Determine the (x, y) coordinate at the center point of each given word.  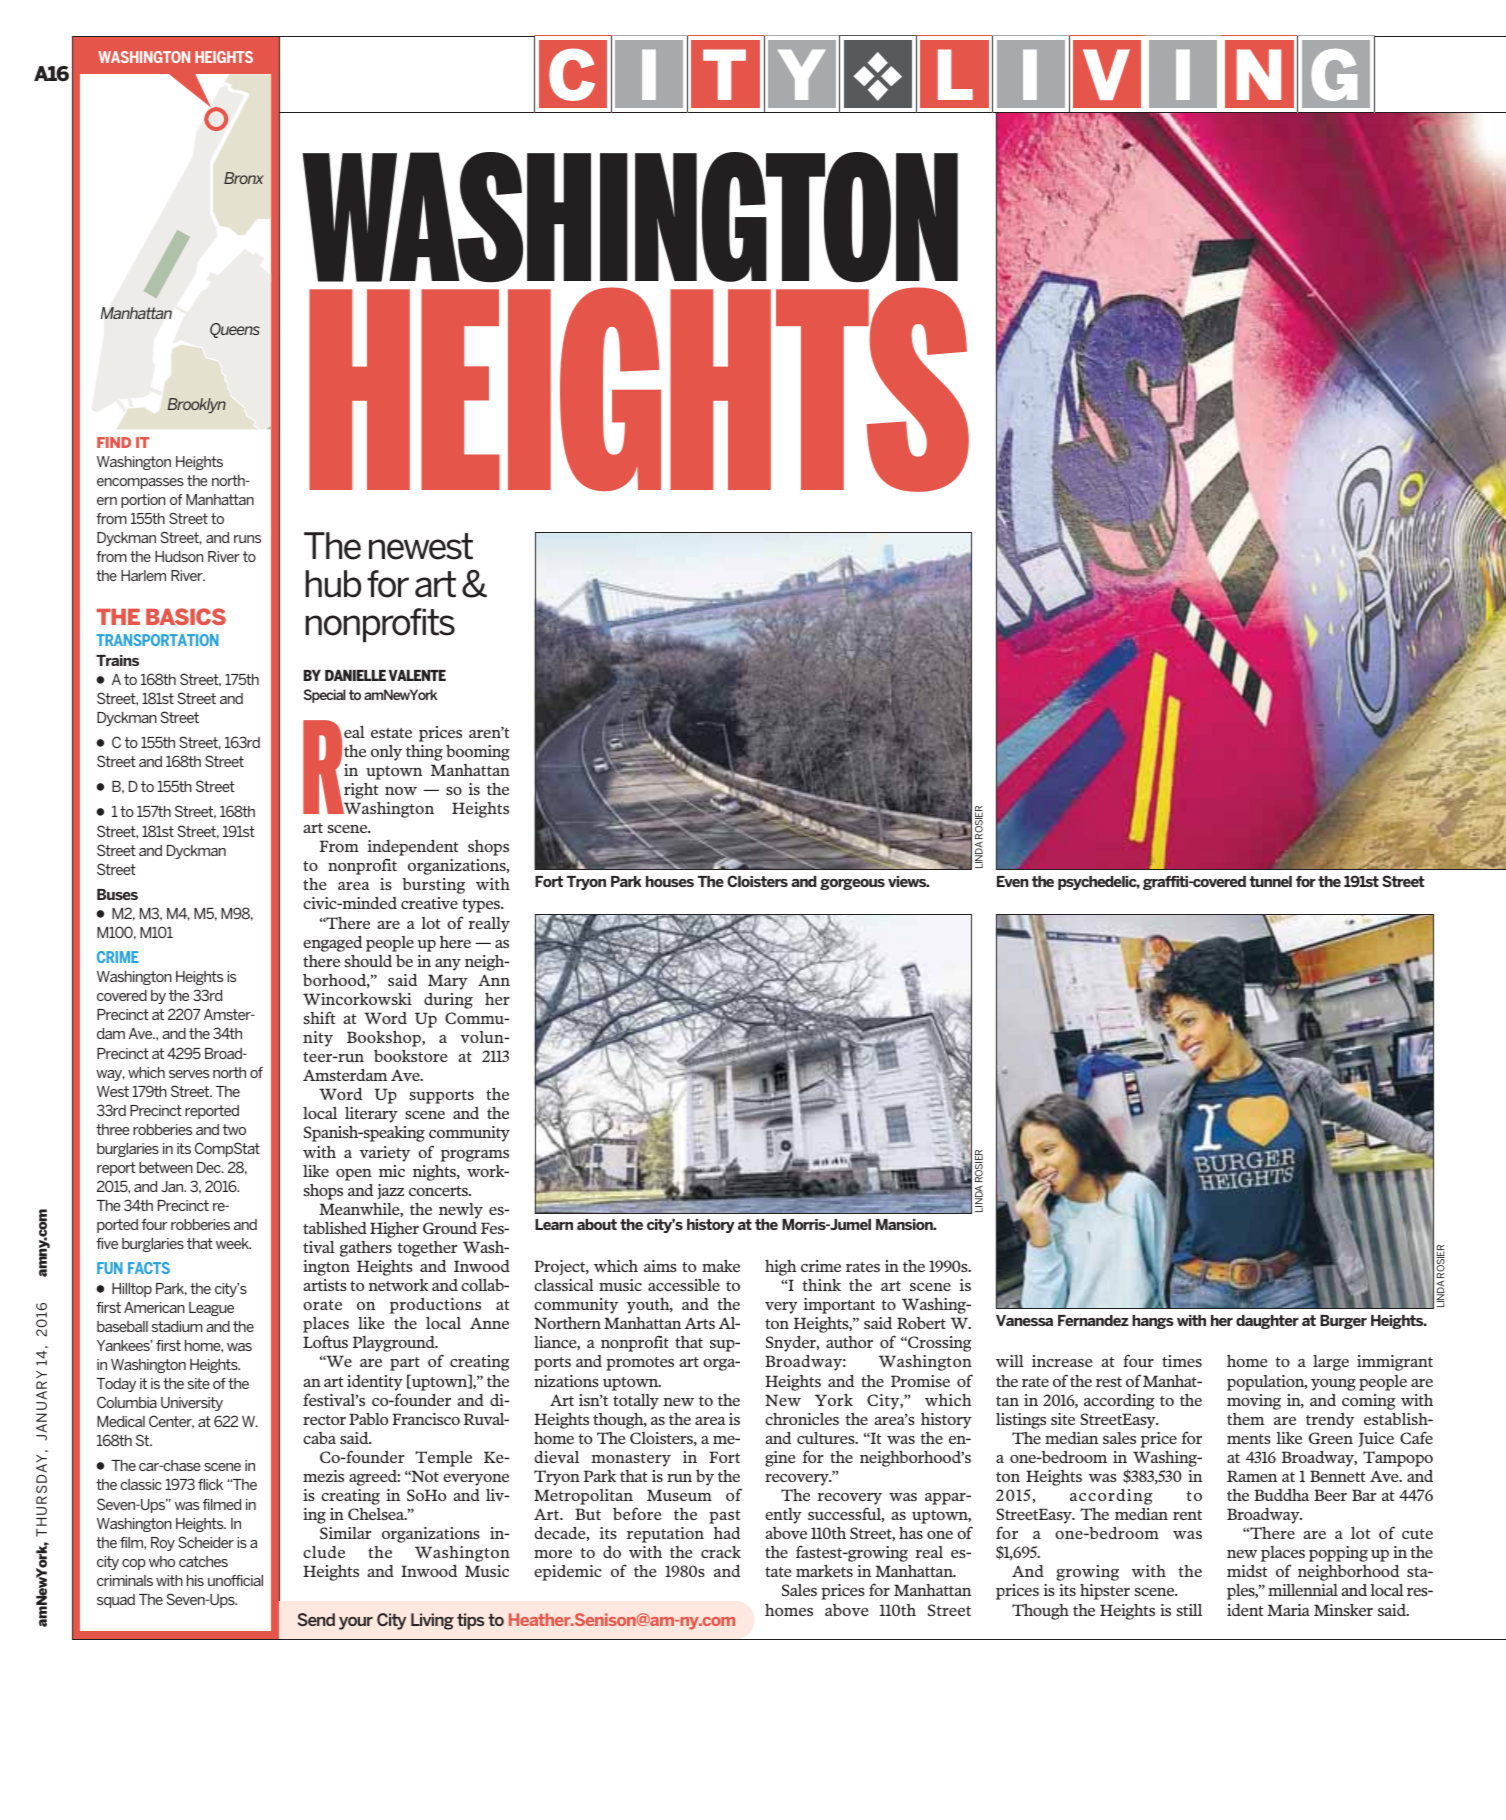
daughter (1267, 1322)
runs (247, 539)
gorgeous (852, 884)
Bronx (244, 178)
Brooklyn (197, 405)
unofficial (235, 1580)
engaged (332, 944)
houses (670, 881)
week (233, 1243)
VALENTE (417, 675)
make (721, 1266)
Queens (235, 330)
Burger (1343, 1322)
